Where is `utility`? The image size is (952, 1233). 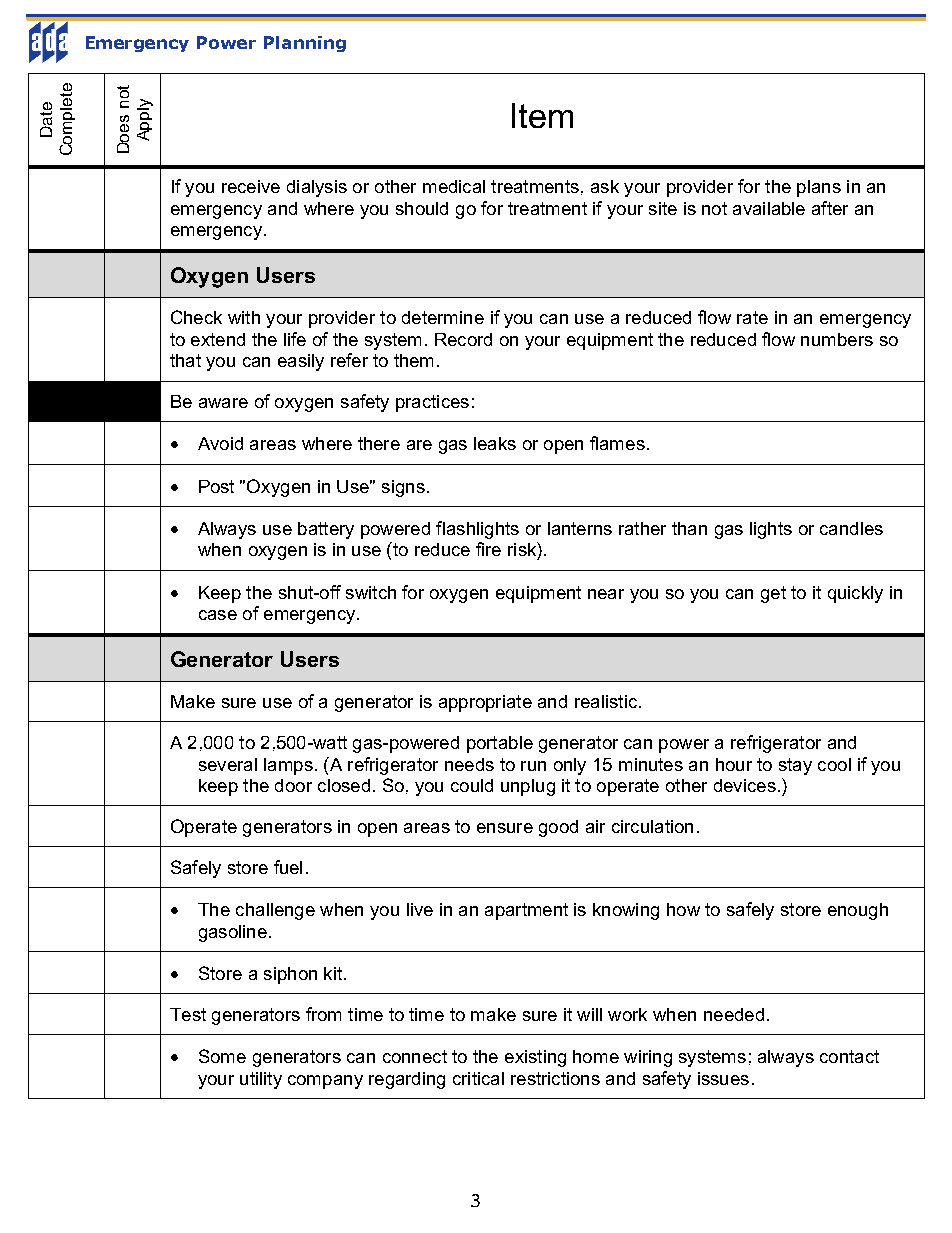 utility is located at coordinates (261, 1080).
